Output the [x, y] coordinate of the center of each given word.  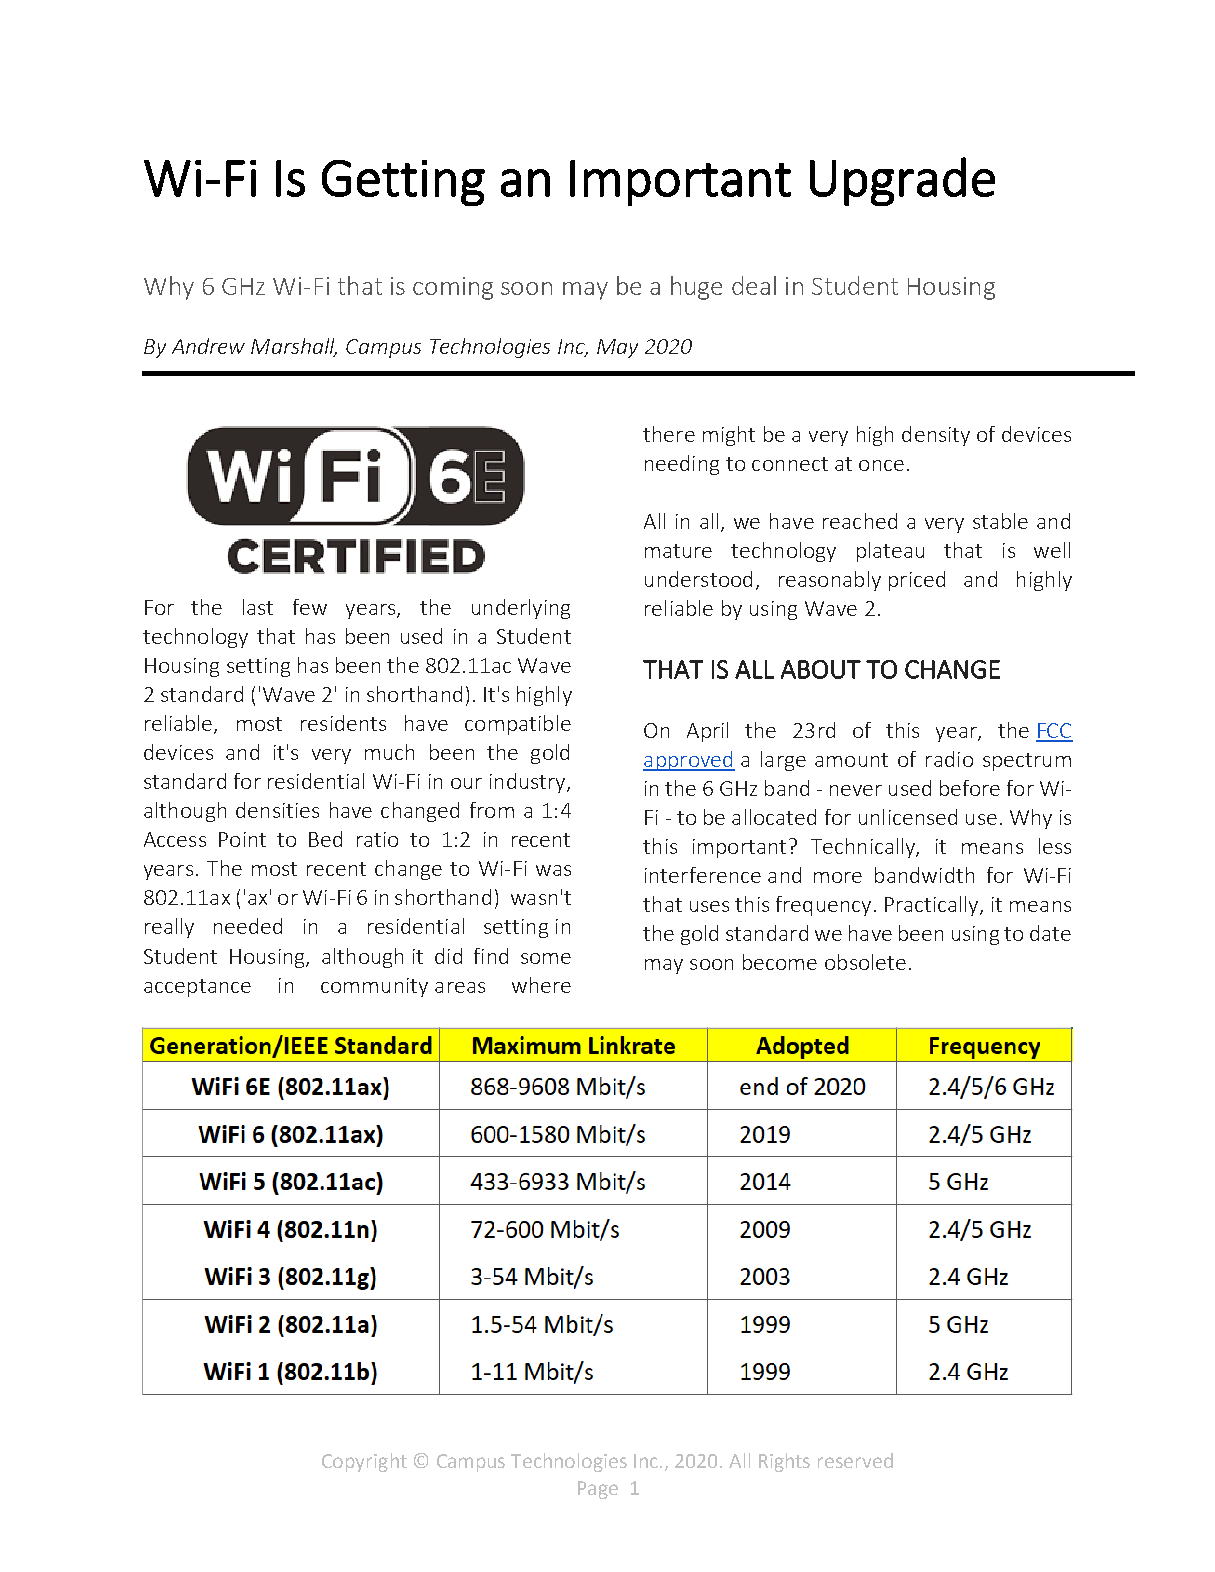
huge [696, 288]
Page [598, 1490]
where [541, 985]
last [258, 607]
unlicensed [908, 817]
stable [1000, 521]
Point [242, 839]
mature [678, 551]
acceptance [197, 988]
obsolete [865, 962]
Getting [403, 183]
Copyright [364, 1462]
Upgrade [902, 181]
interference [703, 875]
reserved [855, 1460]
